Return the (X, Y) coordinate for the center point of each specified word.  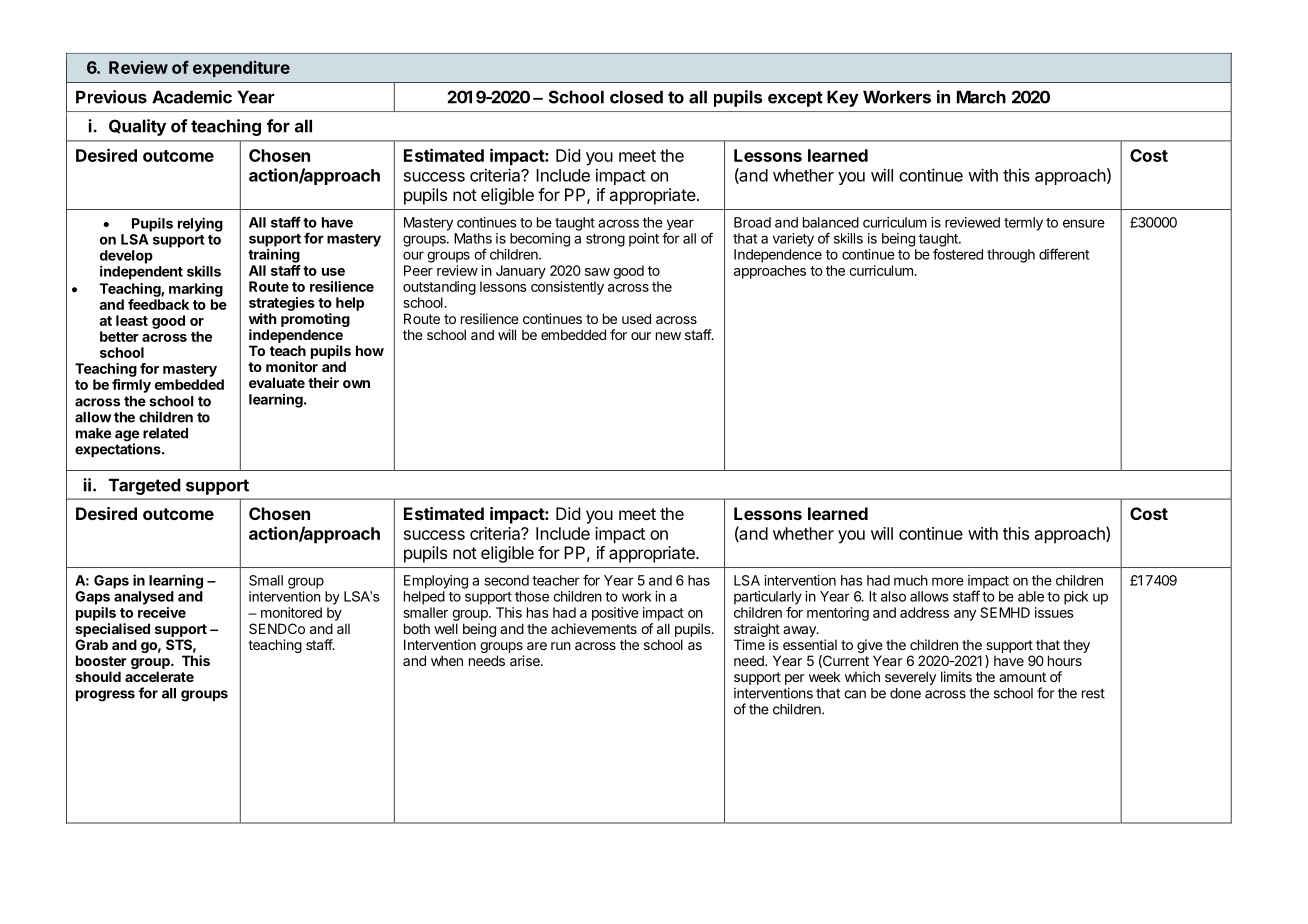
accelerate (159, 676)
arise (526, 660)
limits (956, 676)
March (981, 97)
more (948, 581)
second (507, 580)
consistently (567, 288)
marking (196, 290)
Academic (192, 97)
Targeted (145, 486)
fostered (958, 254)
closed (636, 97)
